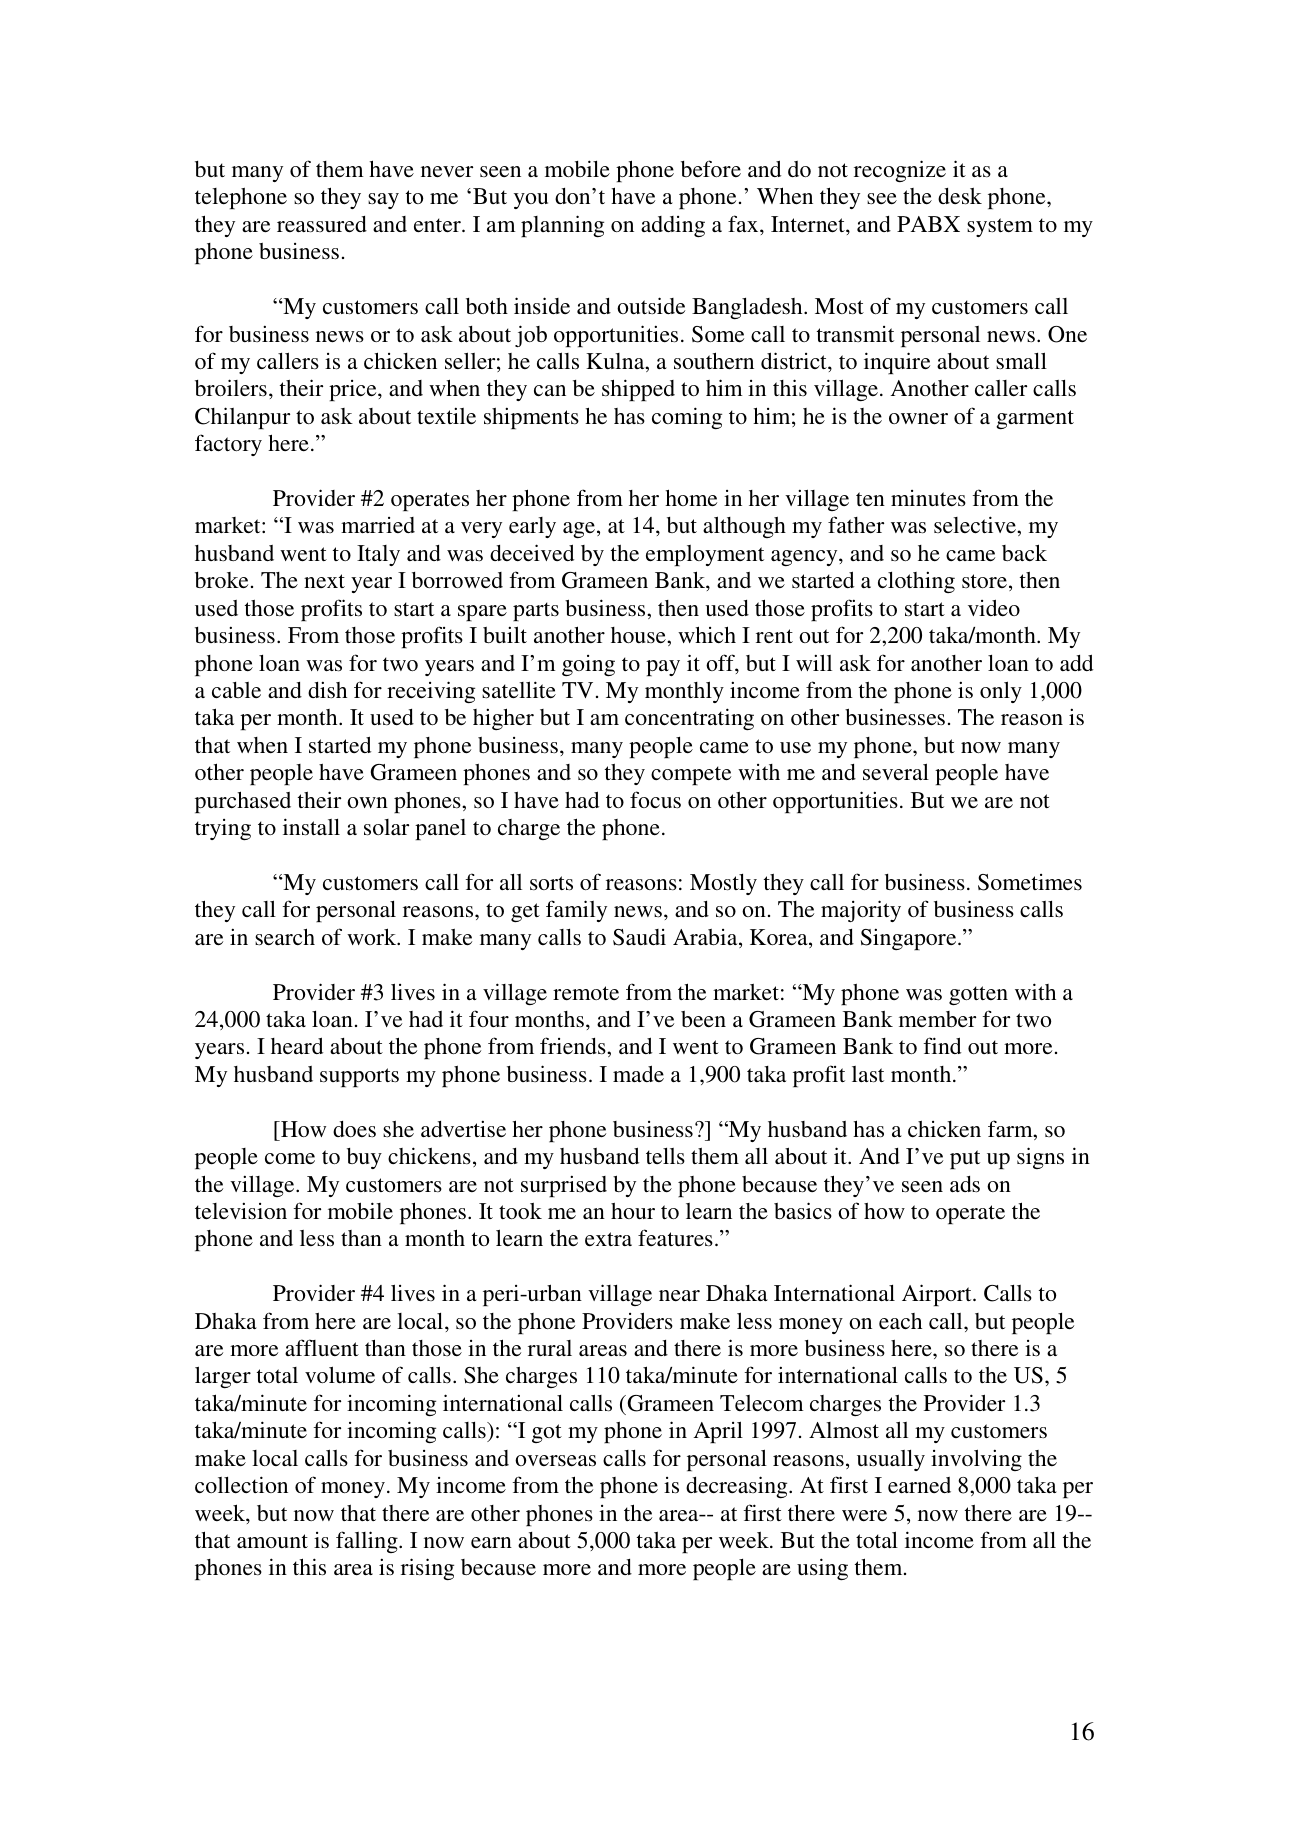 The width and height of the page is (1289, 1825). What do you see at coordinates (311, 827) in the page?
I see `install` at bounding box center [311, 827].
